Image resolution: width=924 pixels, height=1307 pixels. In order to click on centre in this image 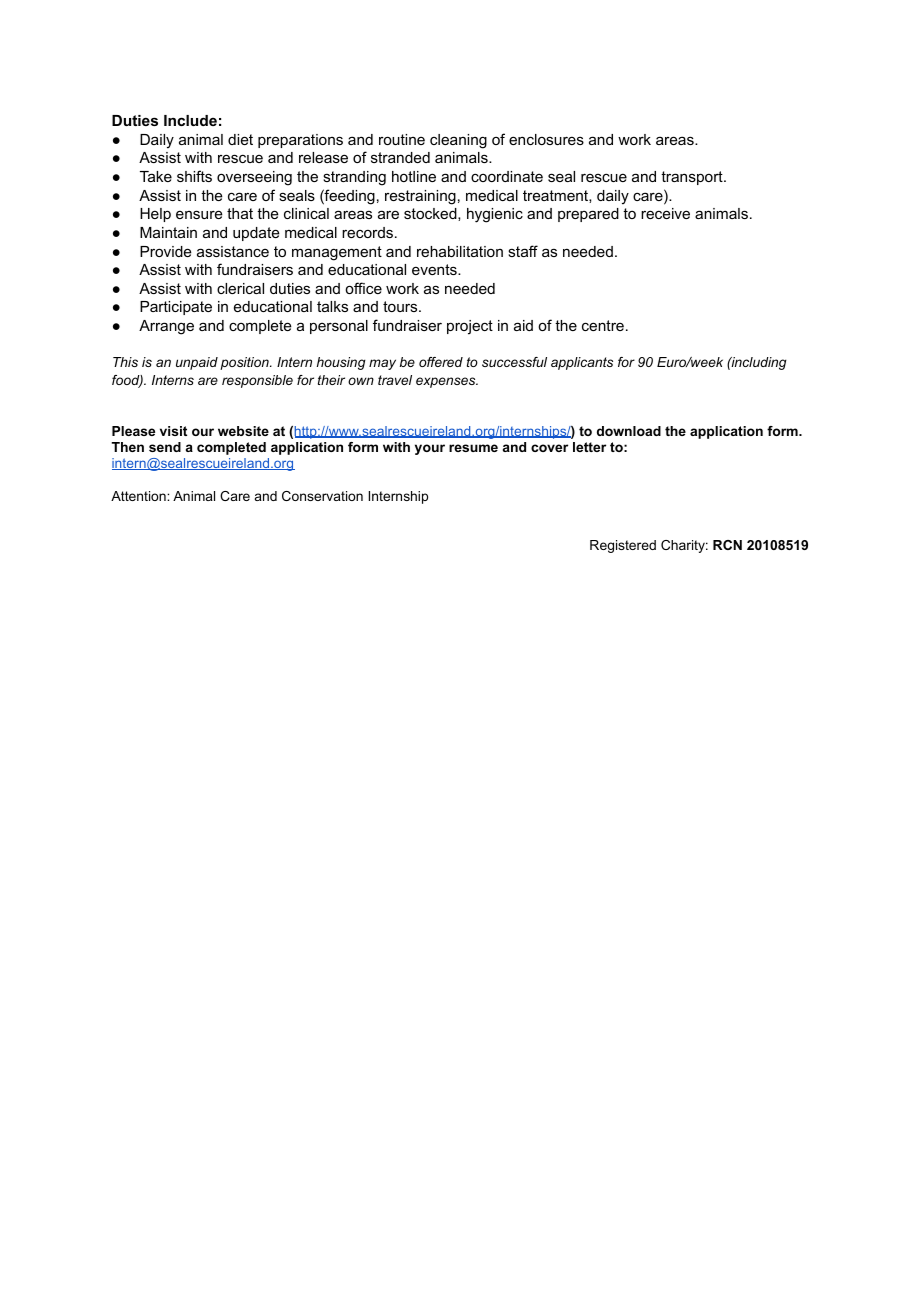, I will do `click(603, 325)`.
